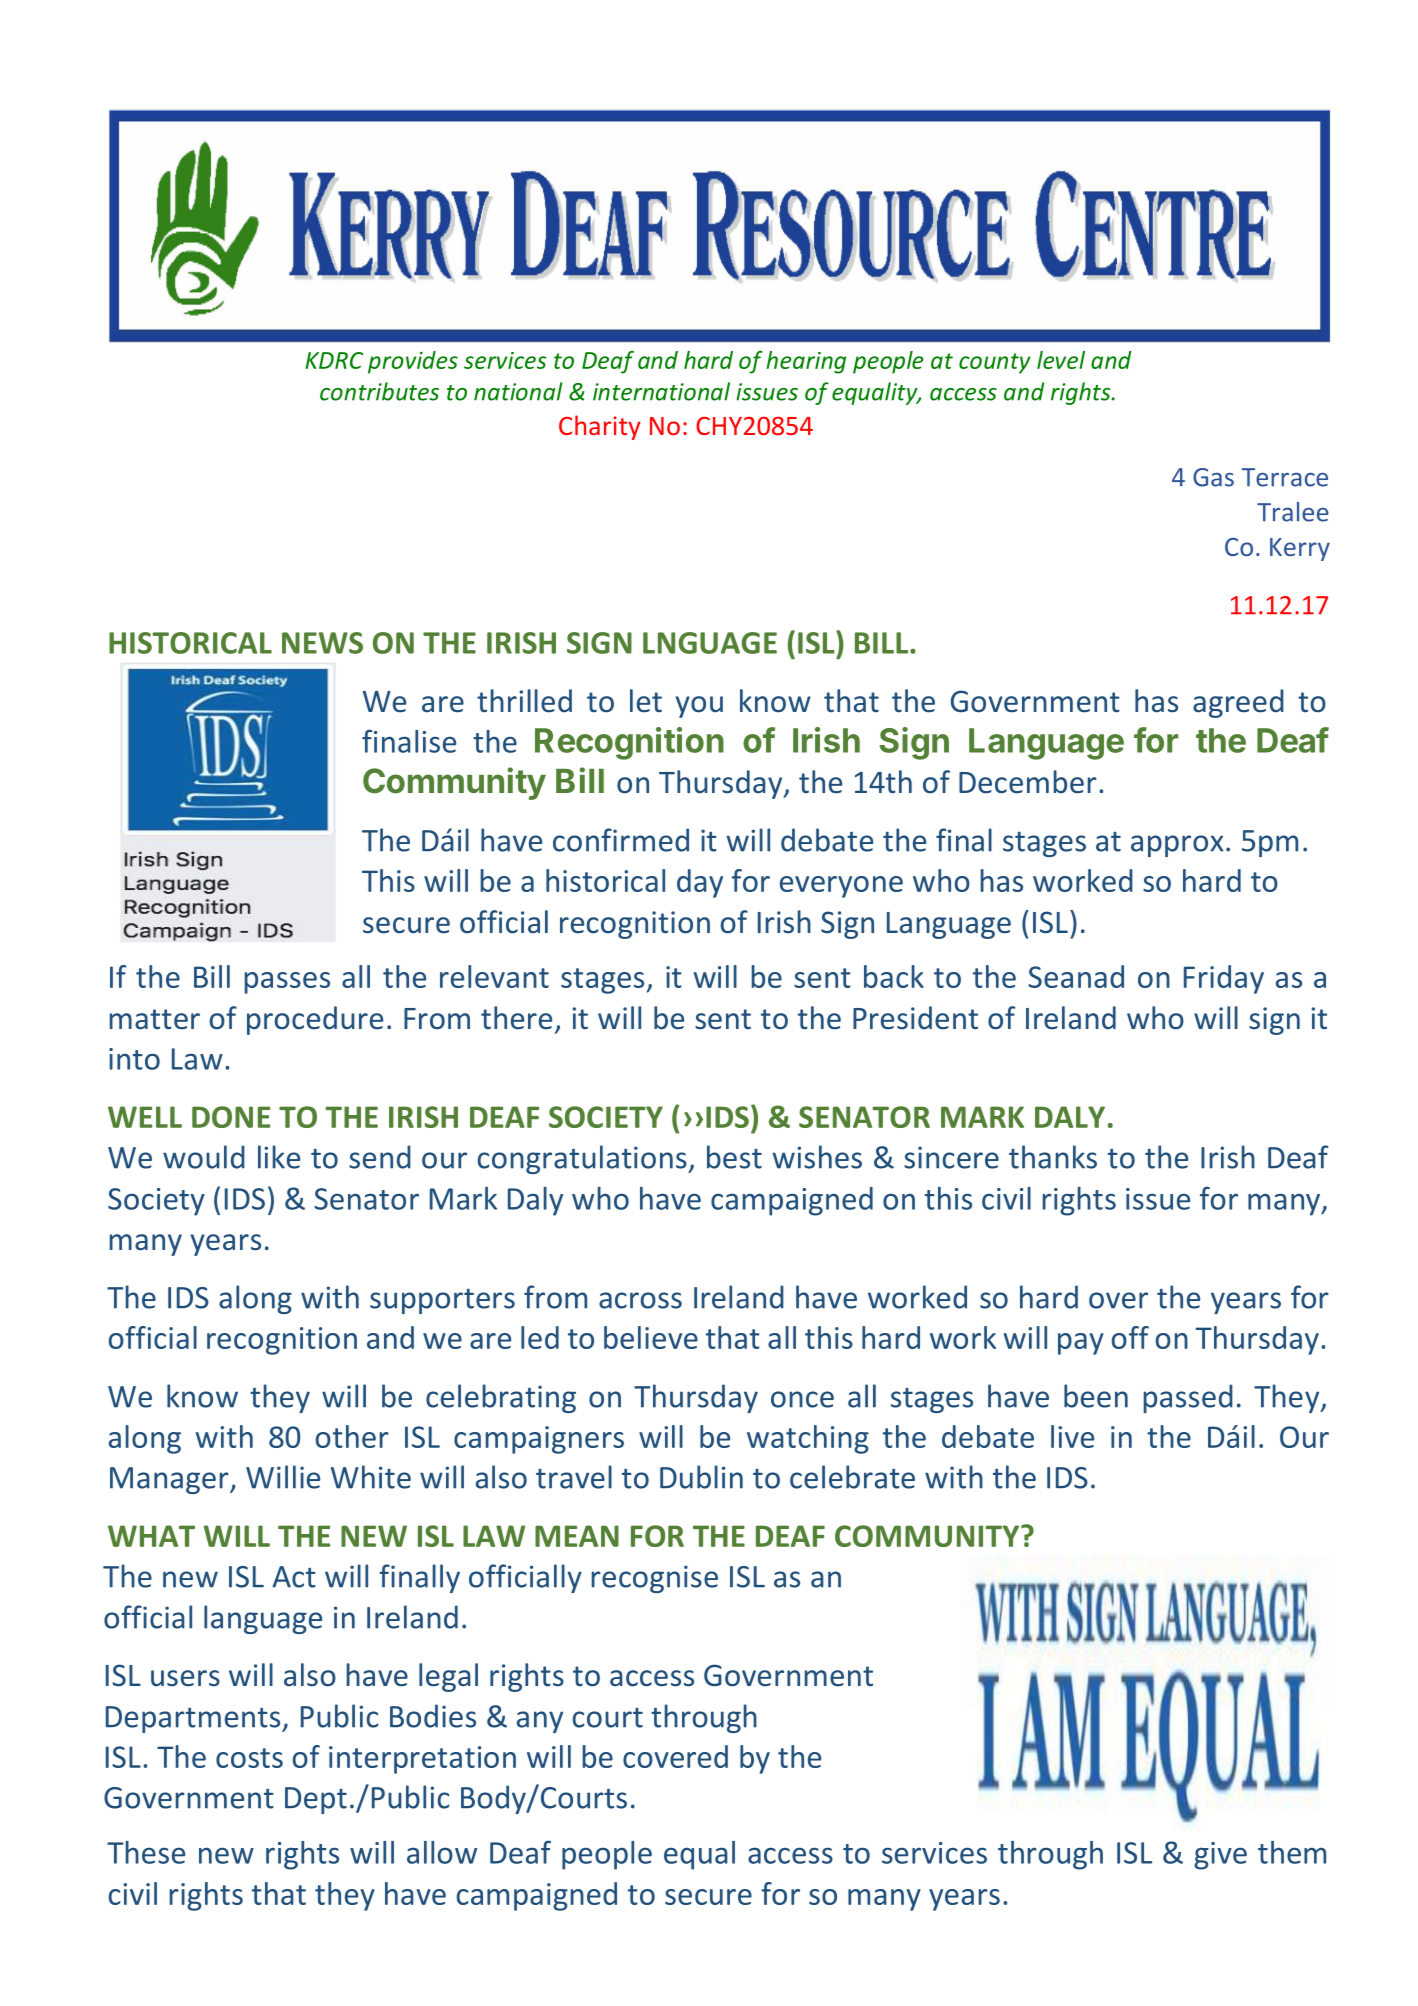 The width and height of the image is (1418, 2006). I want to click on other, so click(352, 1436).
